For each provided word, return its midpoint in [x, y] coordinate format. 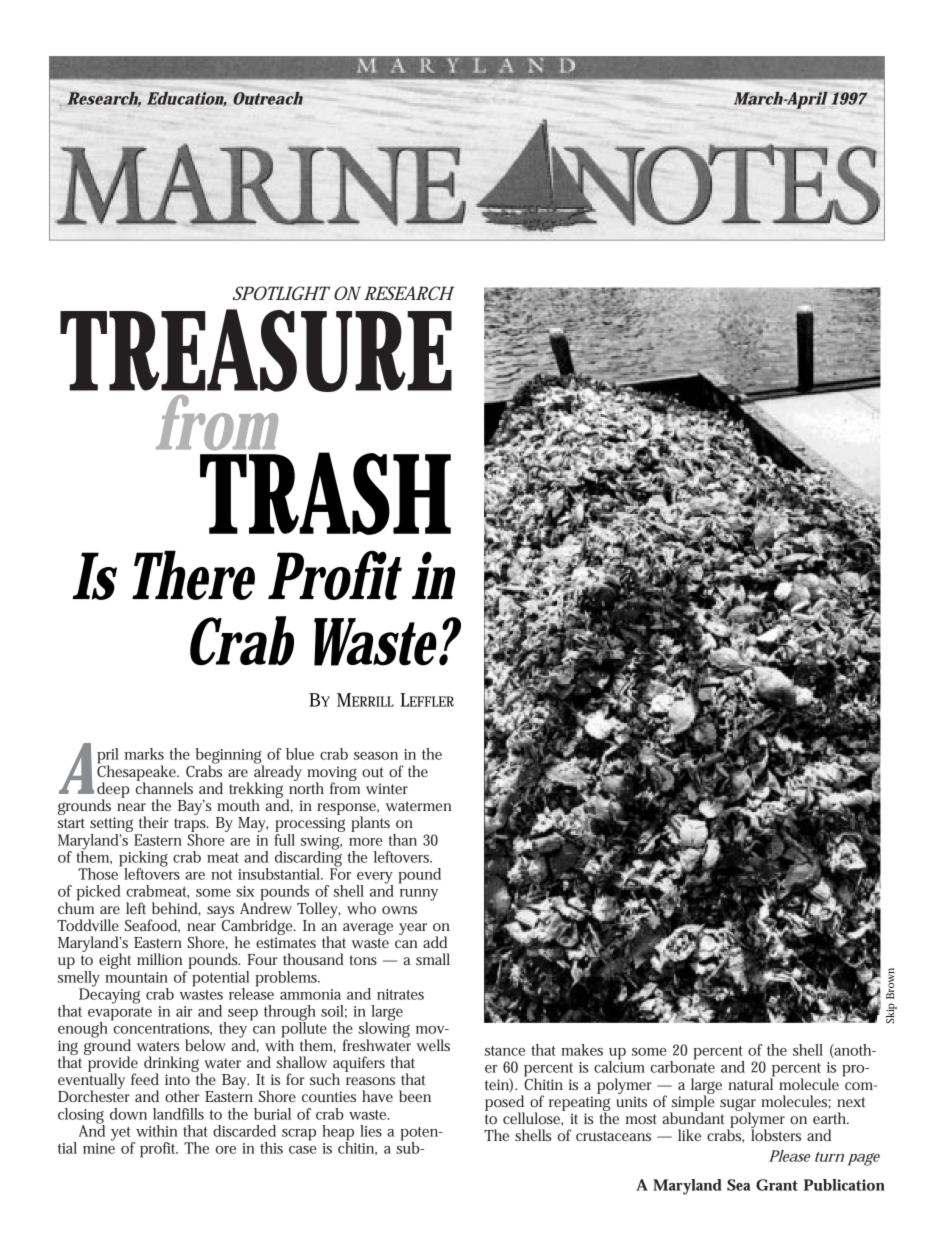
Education [187, 99]
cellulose [533, 1118]
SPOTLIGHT [281, 293]
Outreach [268, 98]
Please [789, 1156]
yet [123, 1135]
